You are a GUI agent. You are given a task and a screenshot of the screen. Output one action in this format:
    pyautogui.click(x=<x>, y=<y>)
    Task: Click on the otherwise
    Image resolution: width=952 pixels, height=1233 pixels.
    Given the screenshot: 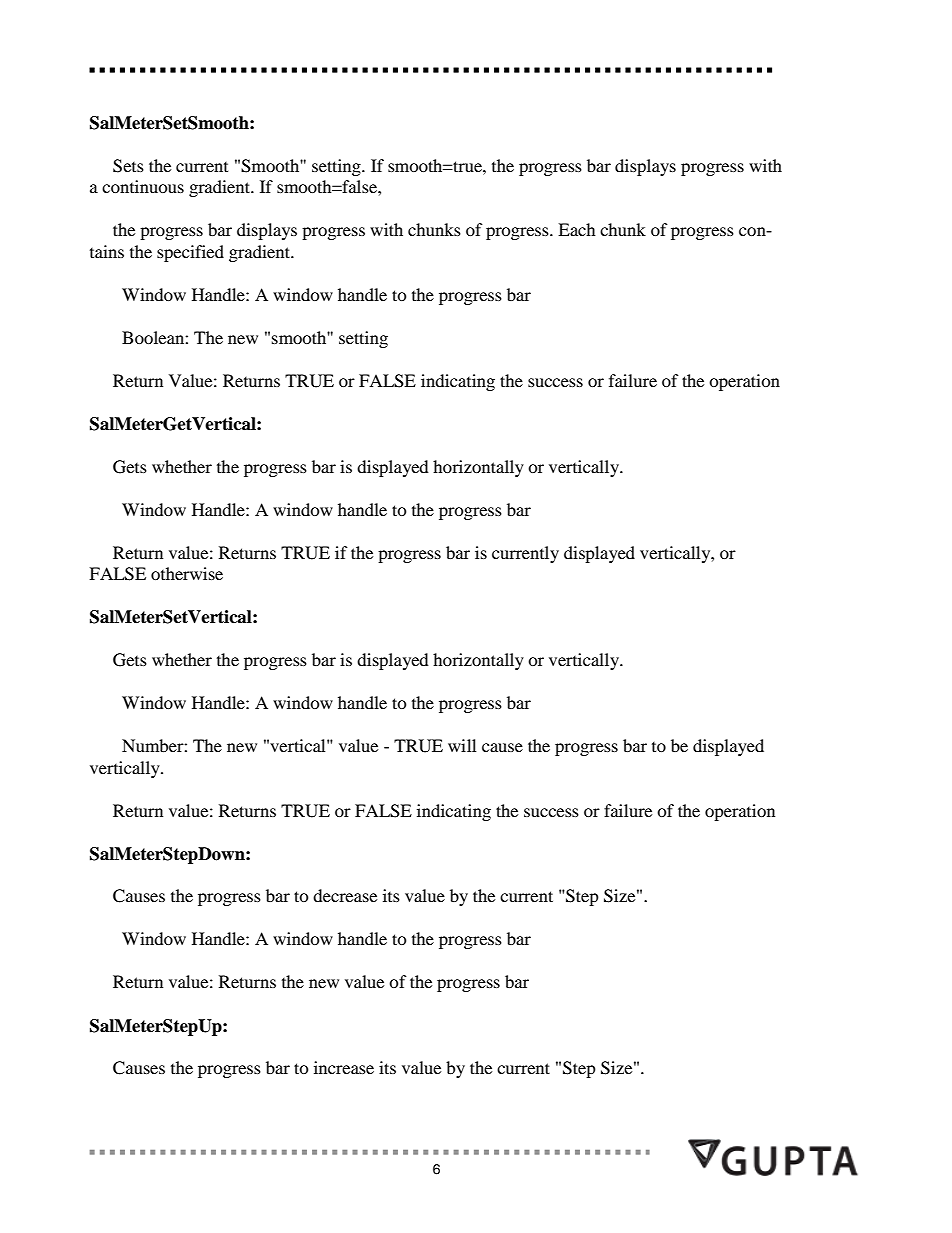 What is the action you would take?
    pyautogui.click(x=187, y=573)
